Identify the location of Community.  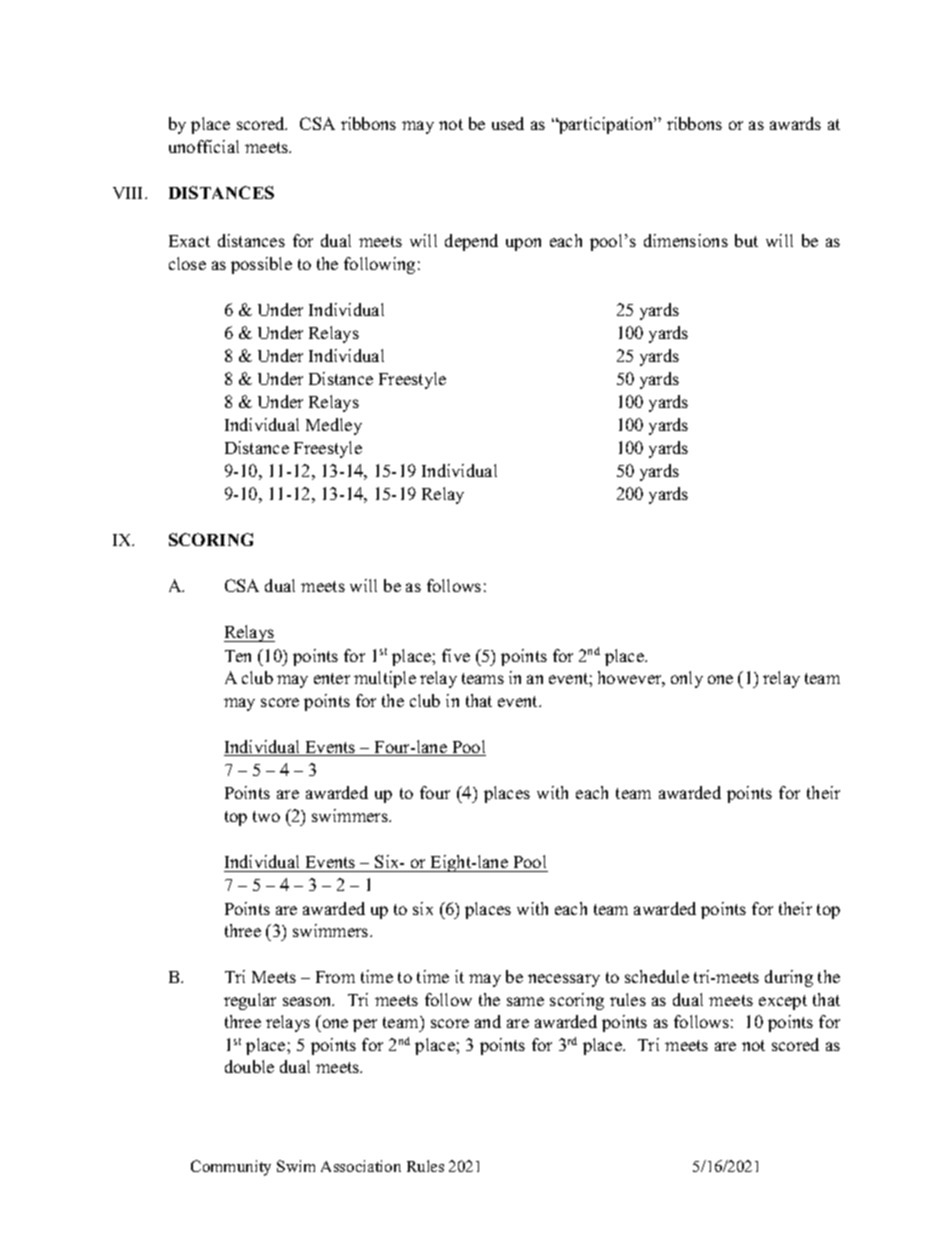
(231, 1168).
